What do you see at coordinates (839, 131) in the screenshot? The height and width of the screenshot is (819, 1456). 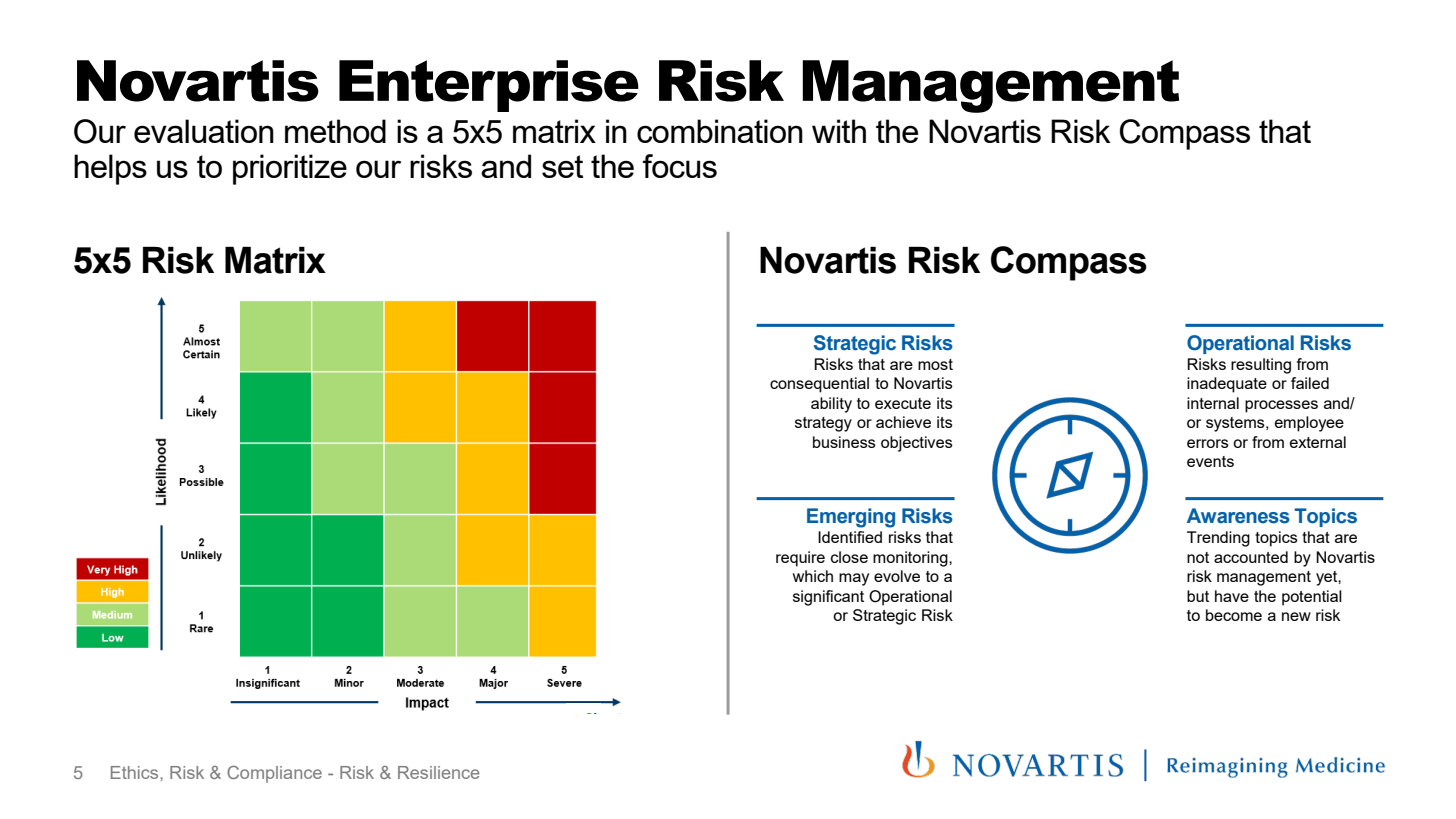 I see `with` at bounding box center [839, 131].
